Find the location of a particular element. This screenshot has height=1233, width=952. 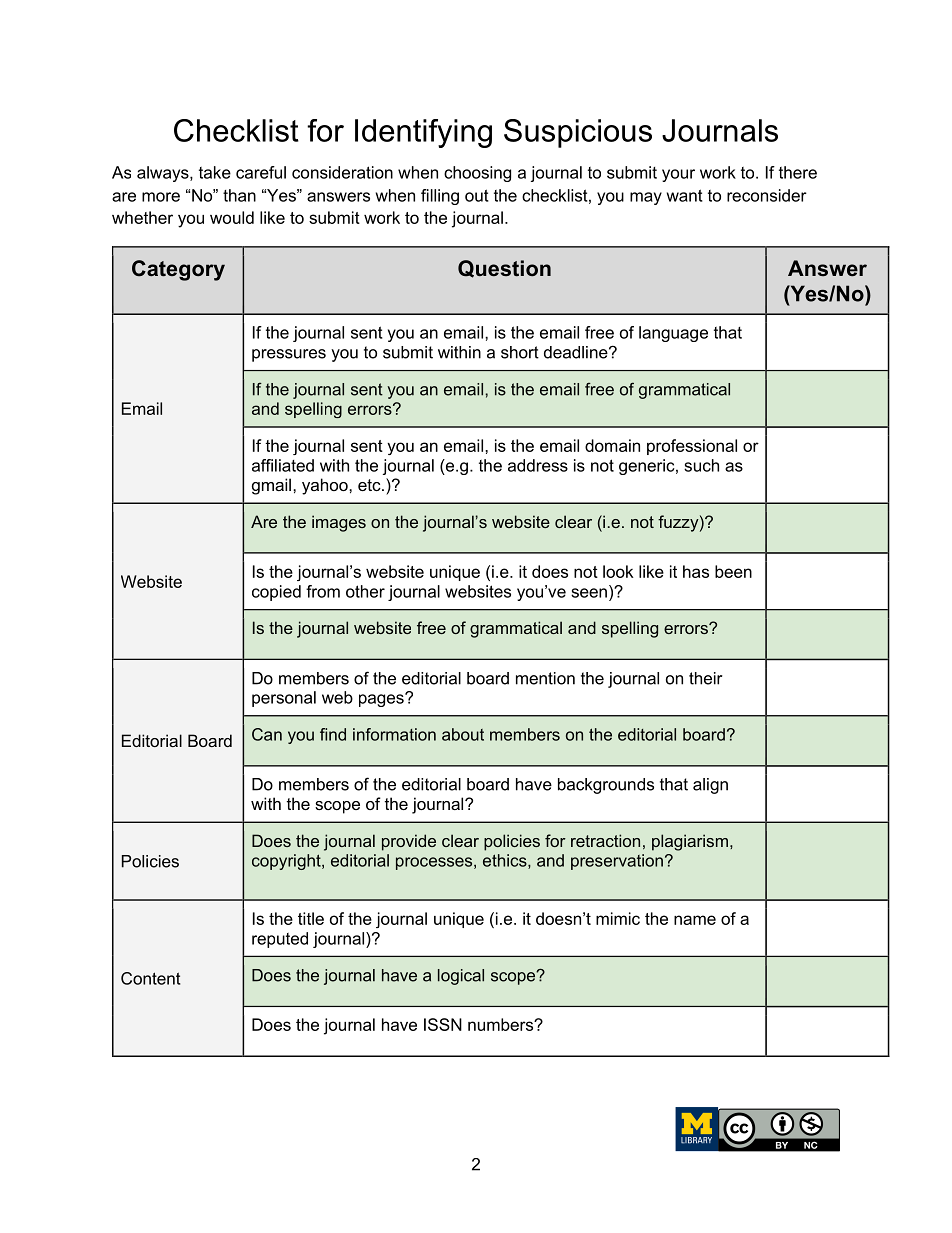

pressures is located at coordinates (289, 355).
